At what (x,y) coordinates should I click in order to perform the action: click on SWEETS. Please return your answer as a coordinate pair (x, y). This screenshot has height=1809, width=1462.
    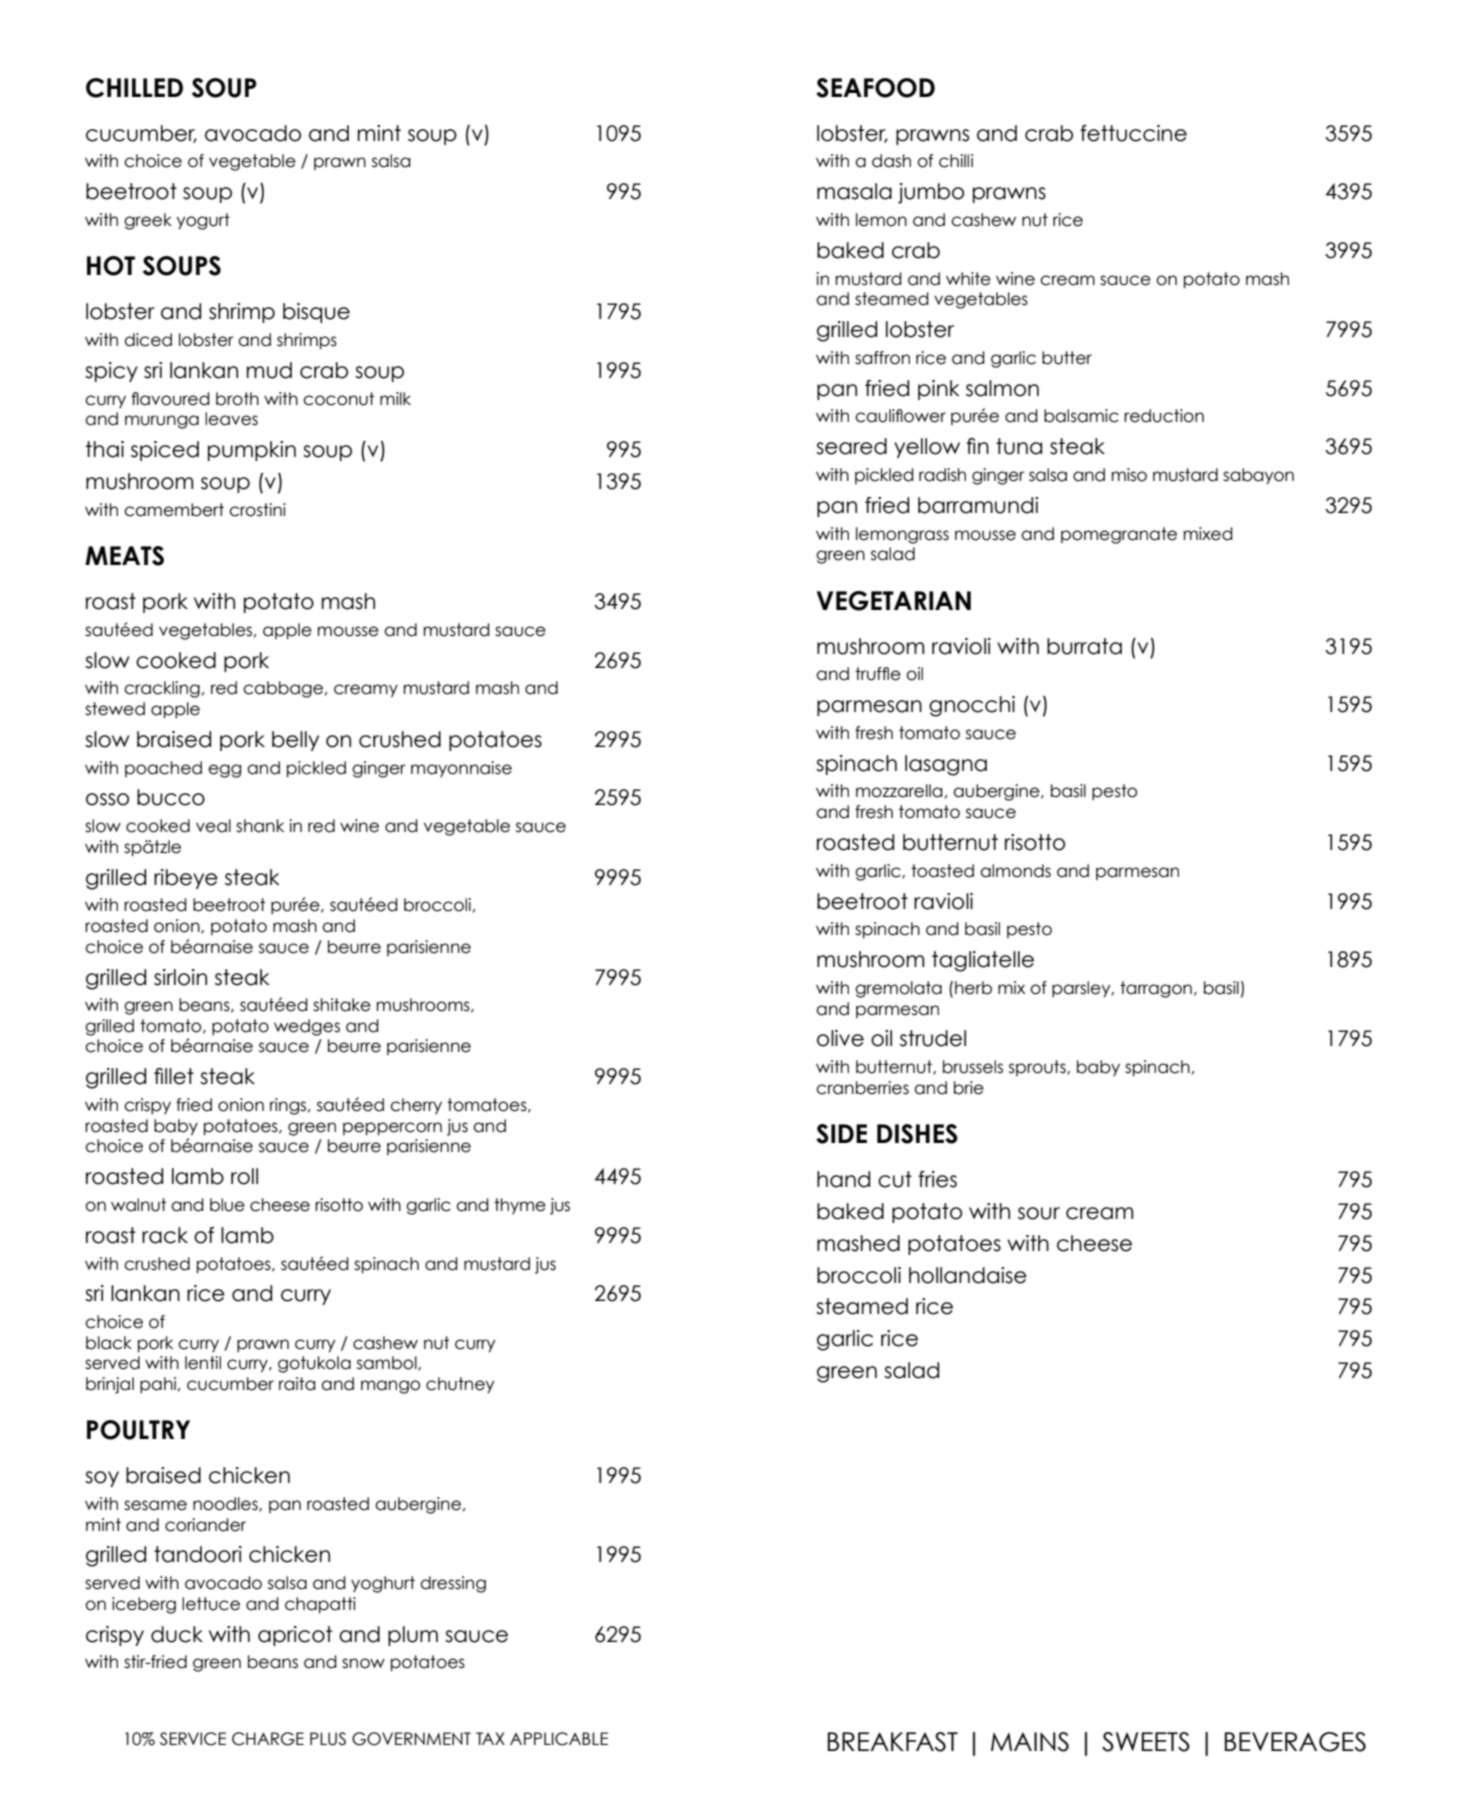
    Looking at the image, I should click on (1146, 1742).
